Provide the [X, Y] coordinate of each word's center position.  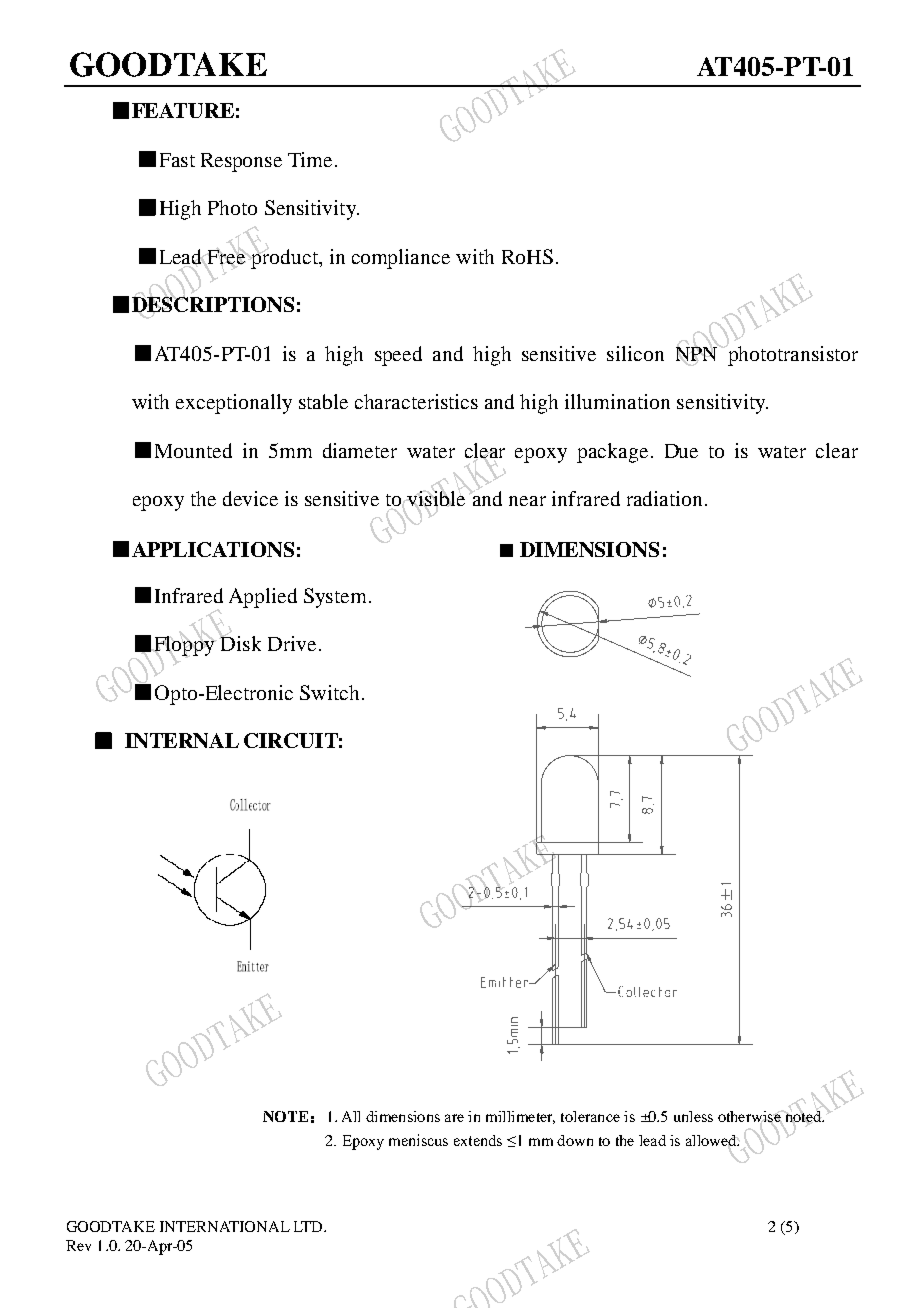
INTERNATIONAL [225, 1226]
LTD [309, 1226]
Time [310, 159]
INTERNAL [182, 740]
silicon [635, 353]
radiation [664, 498]
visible [437, 498]
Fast [177, 160]
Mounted [193, 450]
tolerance [590, 1116]
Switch [329, 692]
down [575, 1140]
